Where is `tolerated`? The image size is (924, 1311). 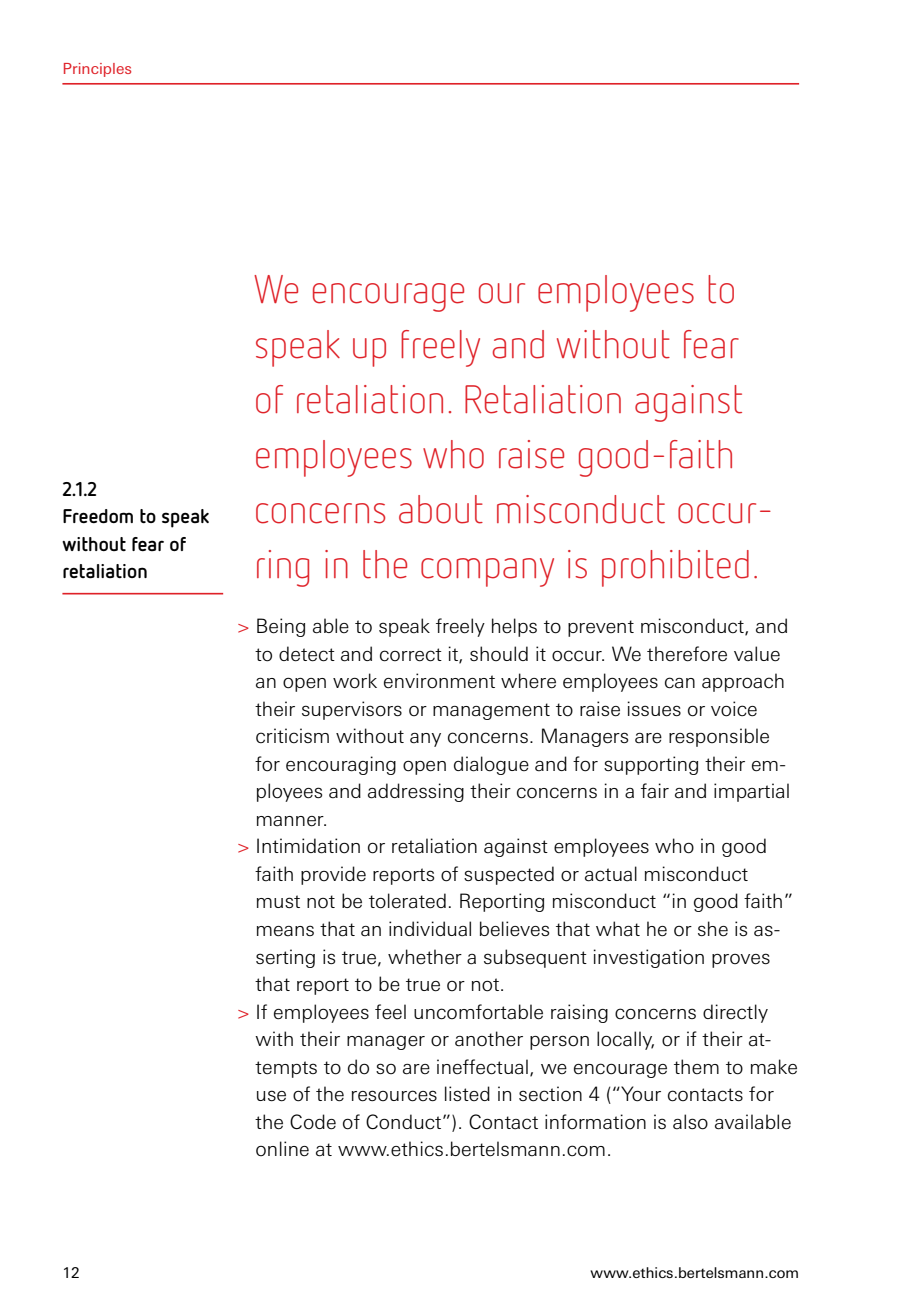 tolerated is located at coordinates (407, 901).
